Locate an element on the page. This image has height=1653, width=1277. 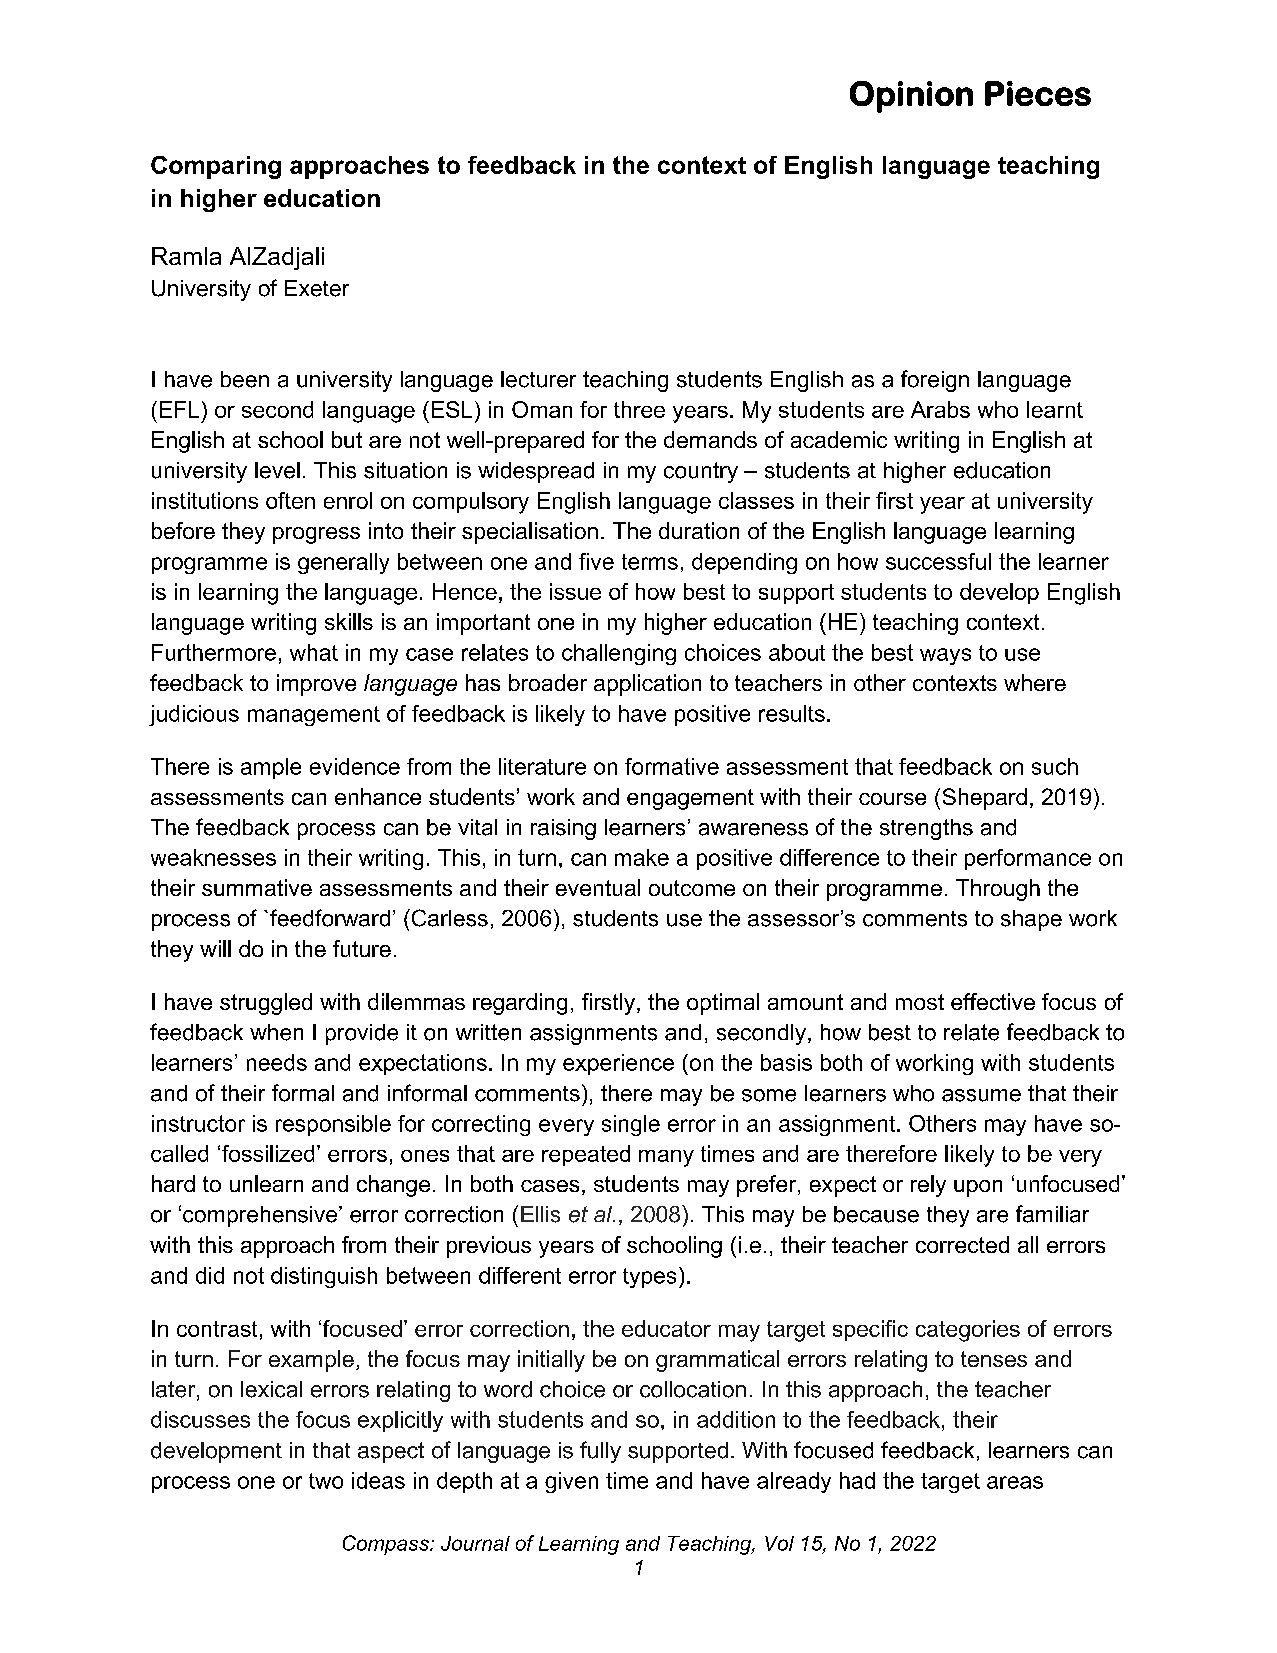
repeated is located at coordinates (586, 1155).
